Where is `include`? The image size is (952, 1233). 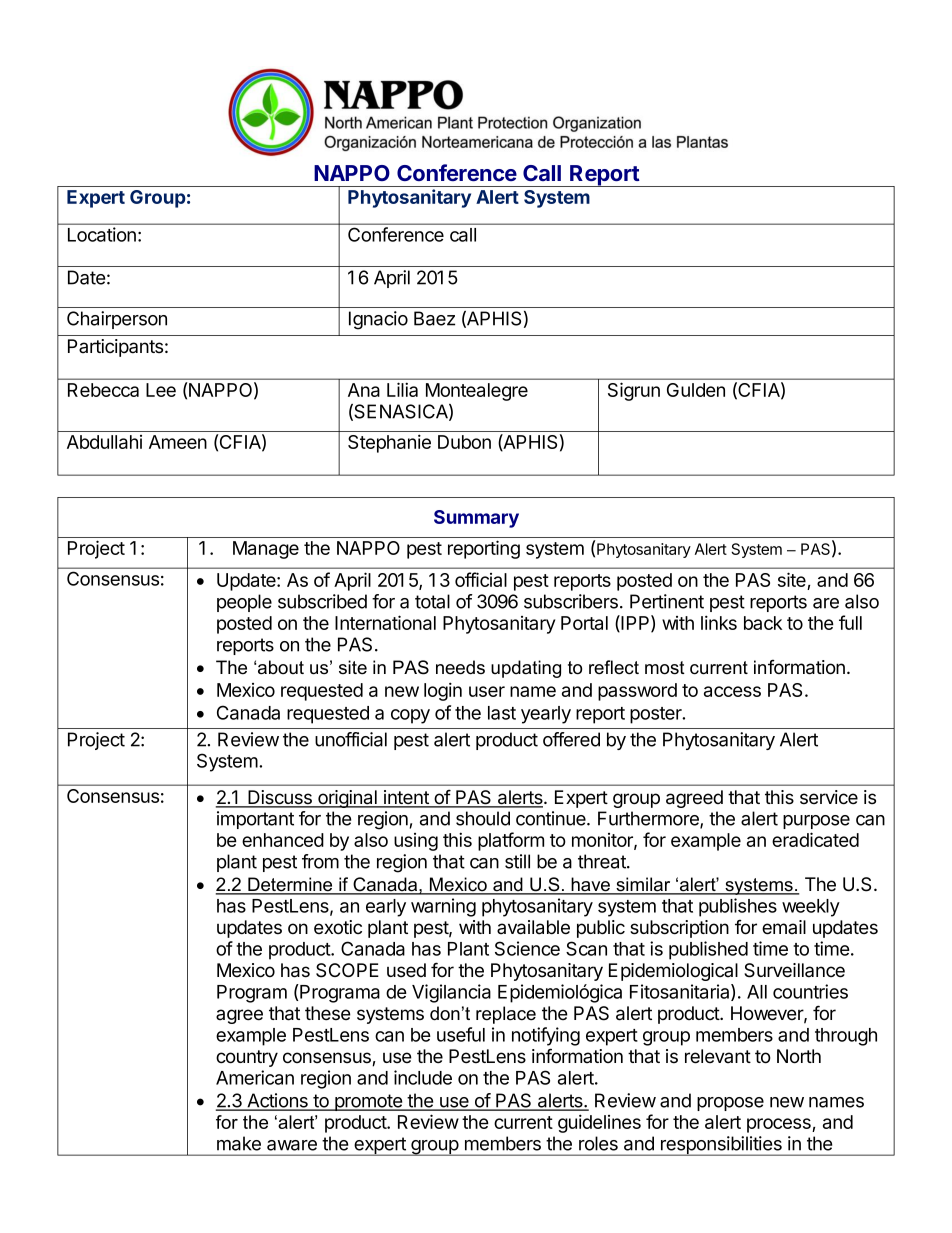
include is located at coordinates (423, 1077).
